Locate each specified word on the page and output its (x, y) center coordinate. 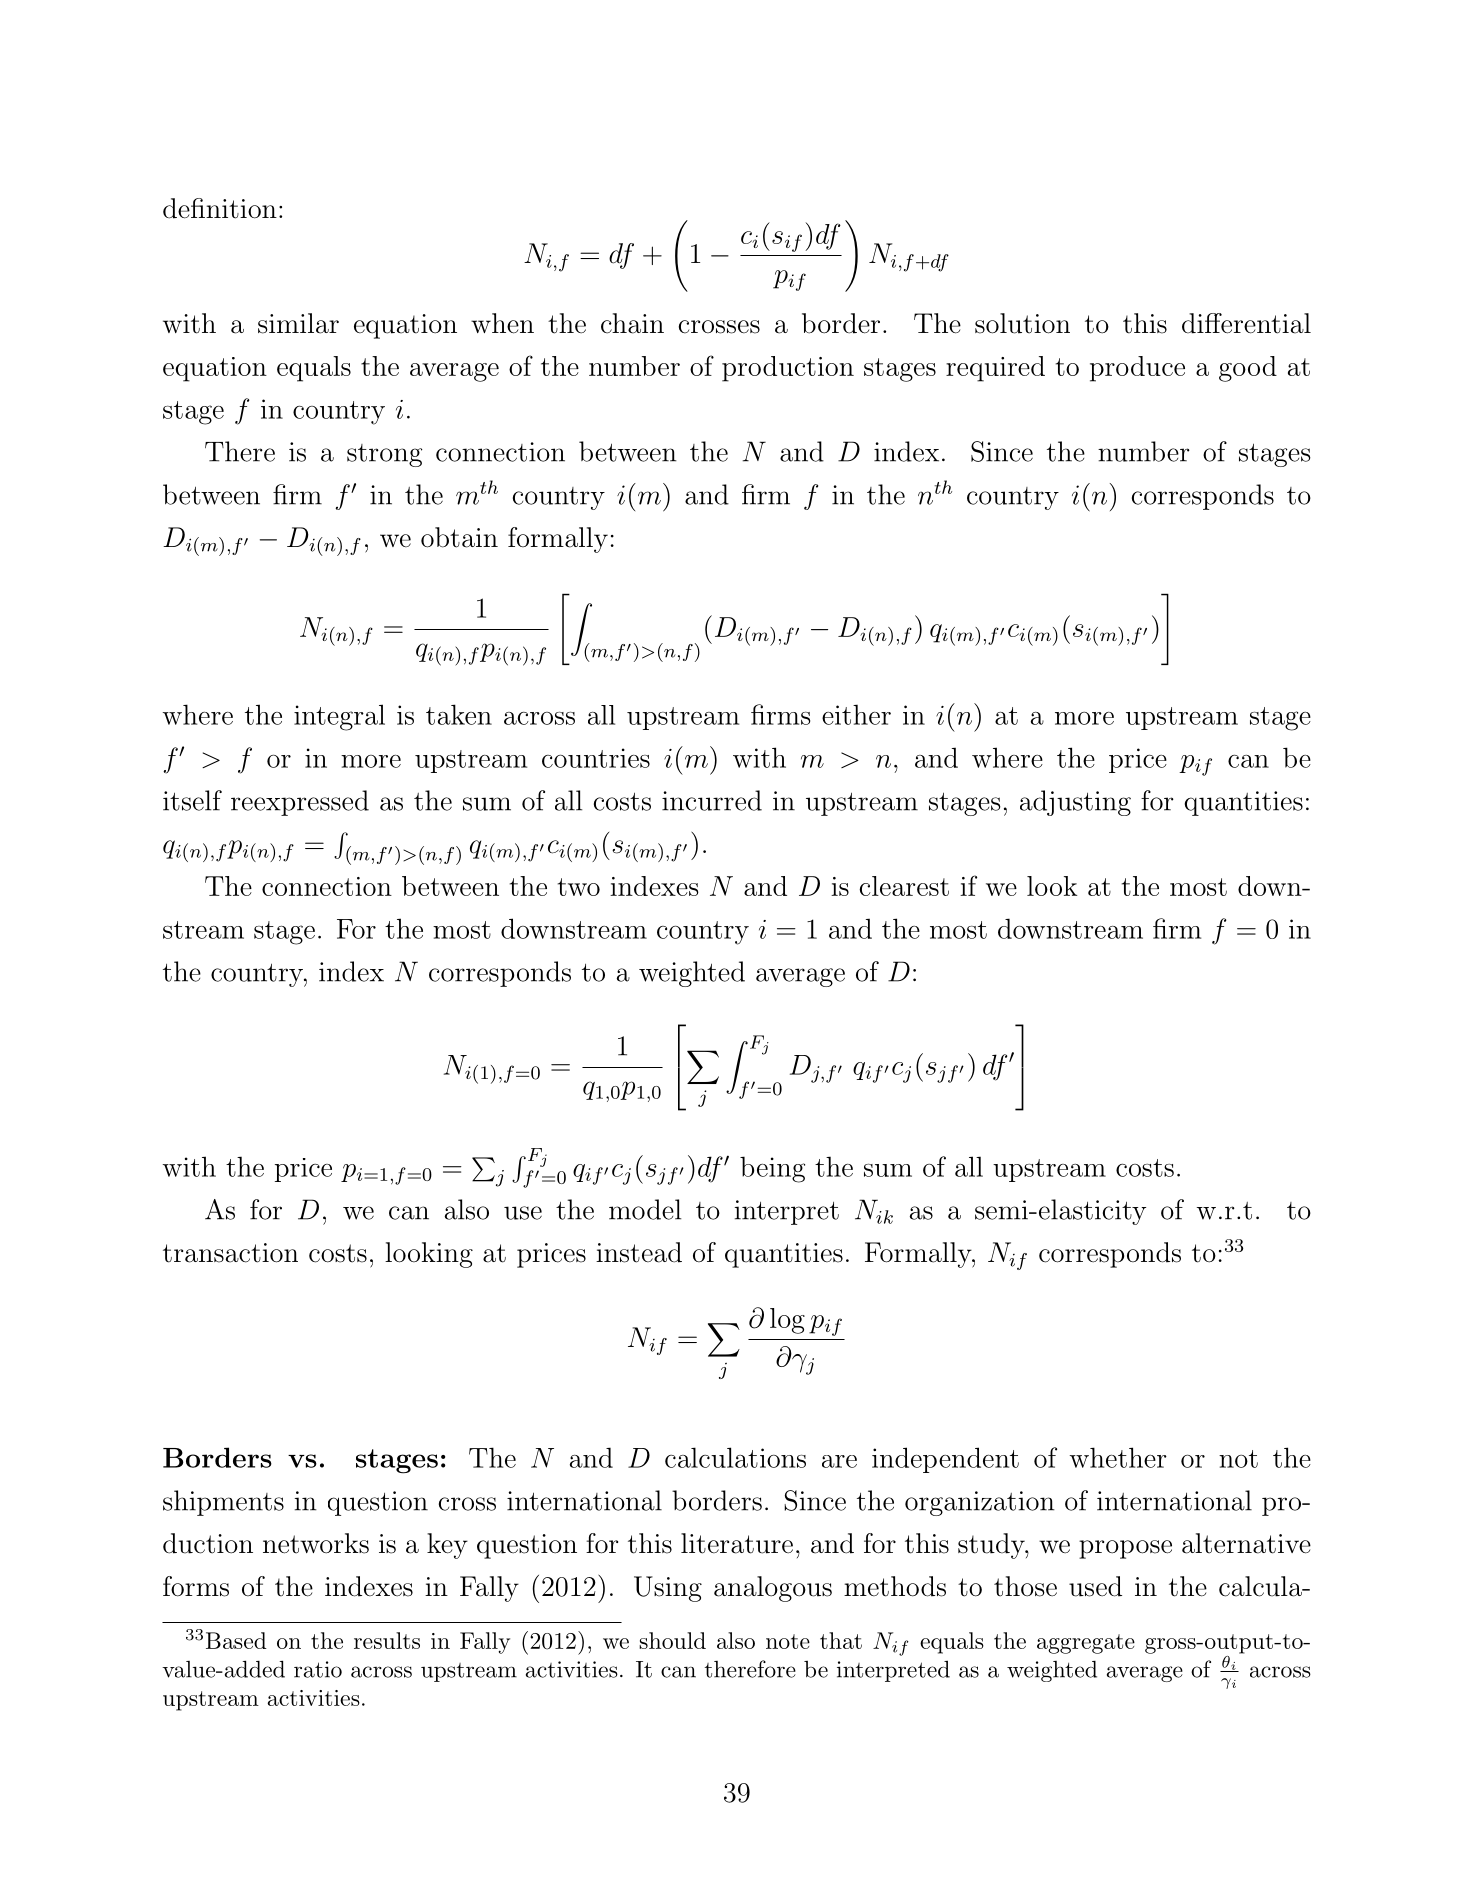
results (387, 1640)
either (856, 714)
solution (1022, 323)
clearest (904, 886)
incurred (712, 800)
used (1095, 1586)
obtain (459, 537)
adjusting (1075, 803)
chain (632, 323)
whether (1118, 1457)
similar (298, 323)
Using (668, 1589)
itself (192, 800)
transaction (230, 1253)
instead (639, 1252)
